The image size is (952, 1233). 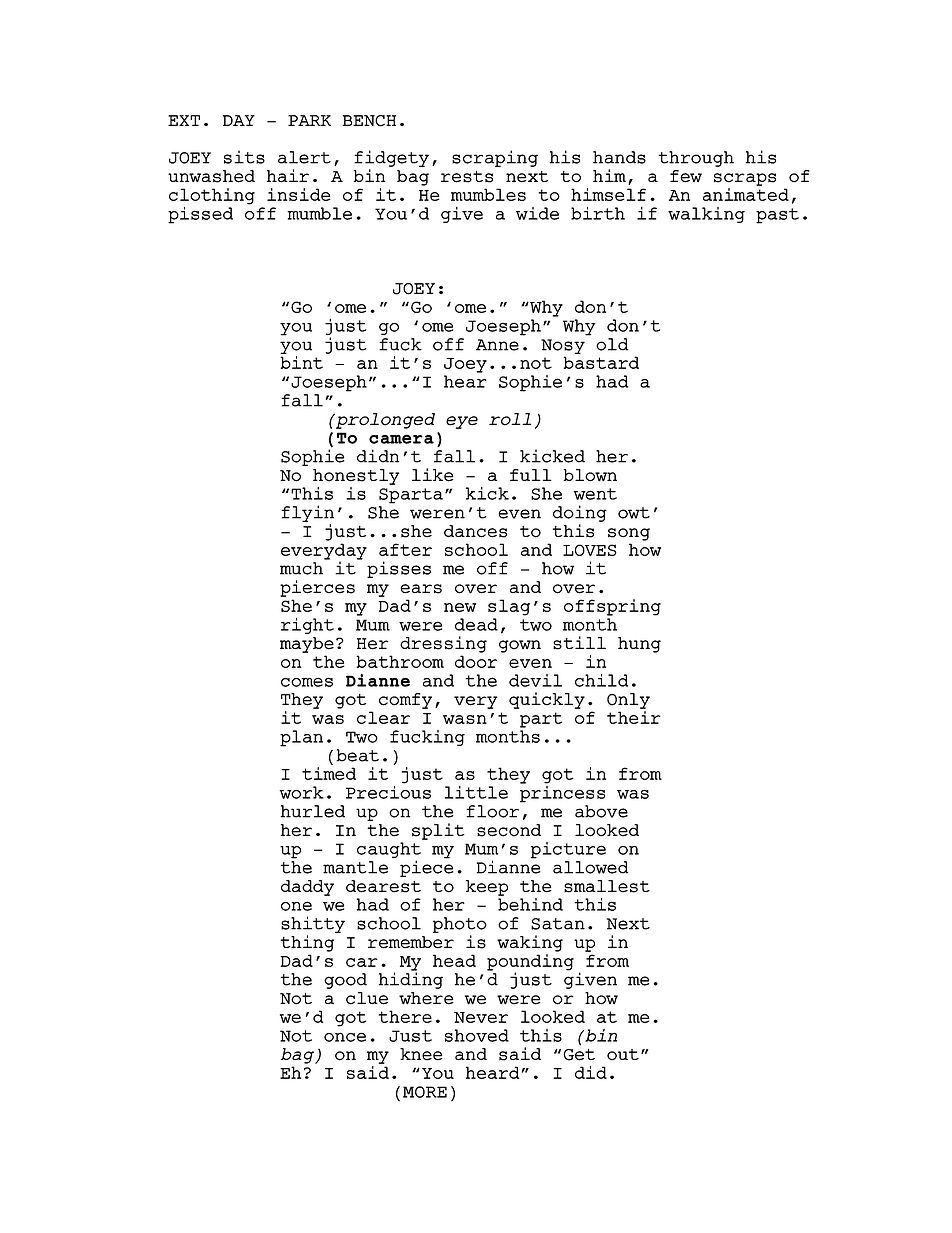 What do you see at coordinates (612, 344) in the page?
I see `old` at bounding box center [612, 344].
